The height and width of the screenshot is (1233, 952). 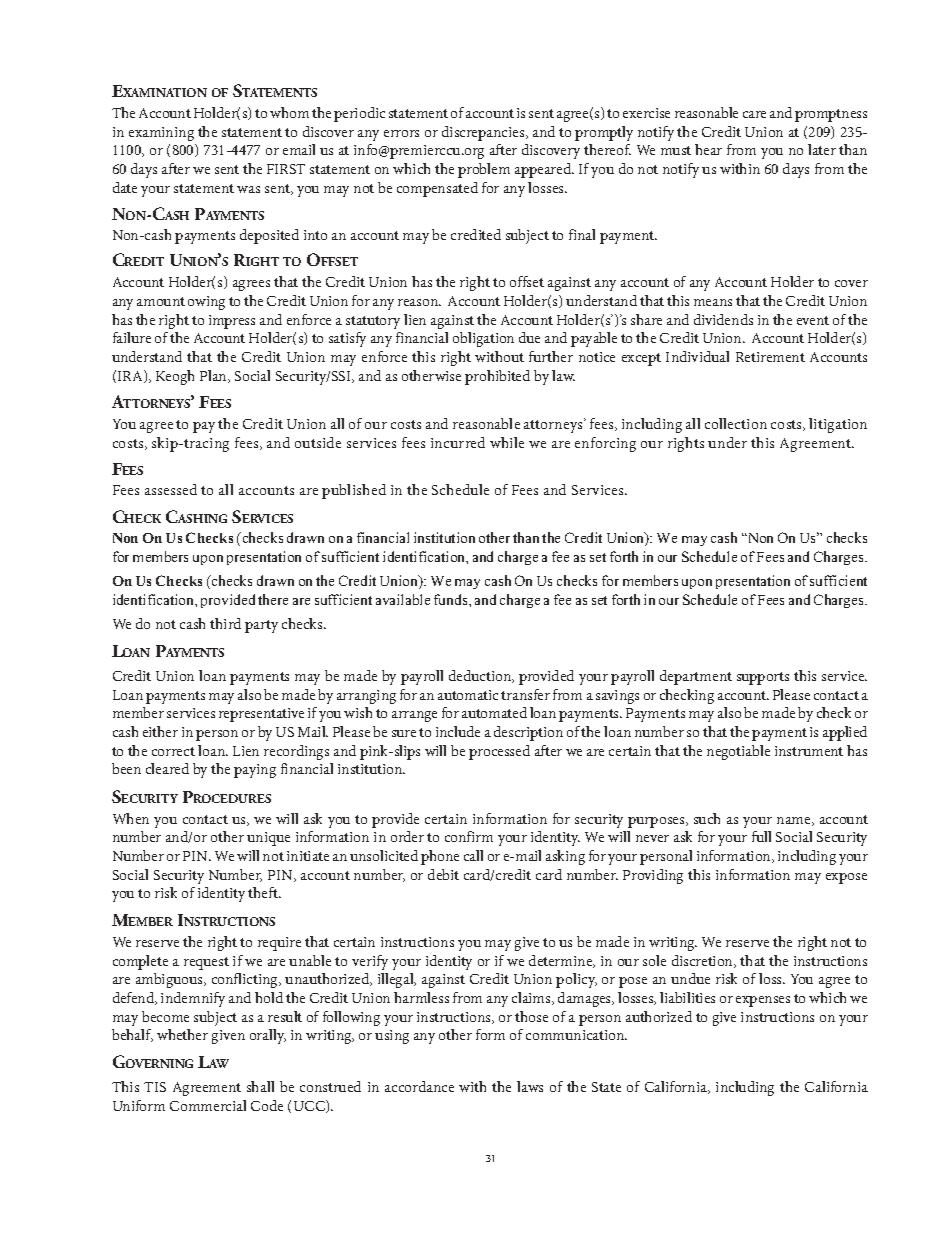 What do you see at coordinates (208, 1105) in the screenshot?
I see `Commercial` at bounding box center [208, 1105].
